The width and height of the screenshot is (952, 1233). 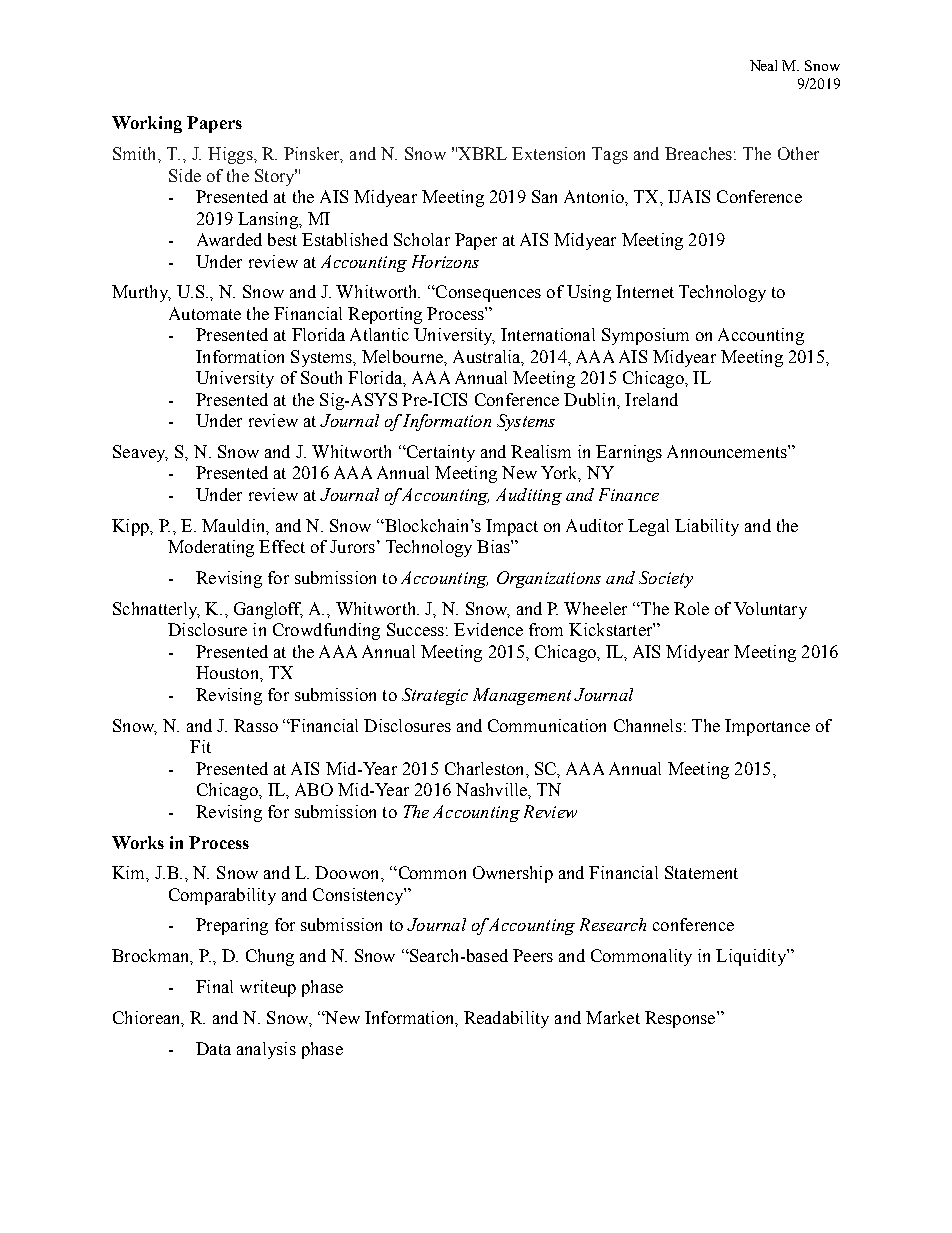 What do you see at coordinates (435, 696) in the screenshot?
I see `Strategic` at bounding box center [435, 696].
